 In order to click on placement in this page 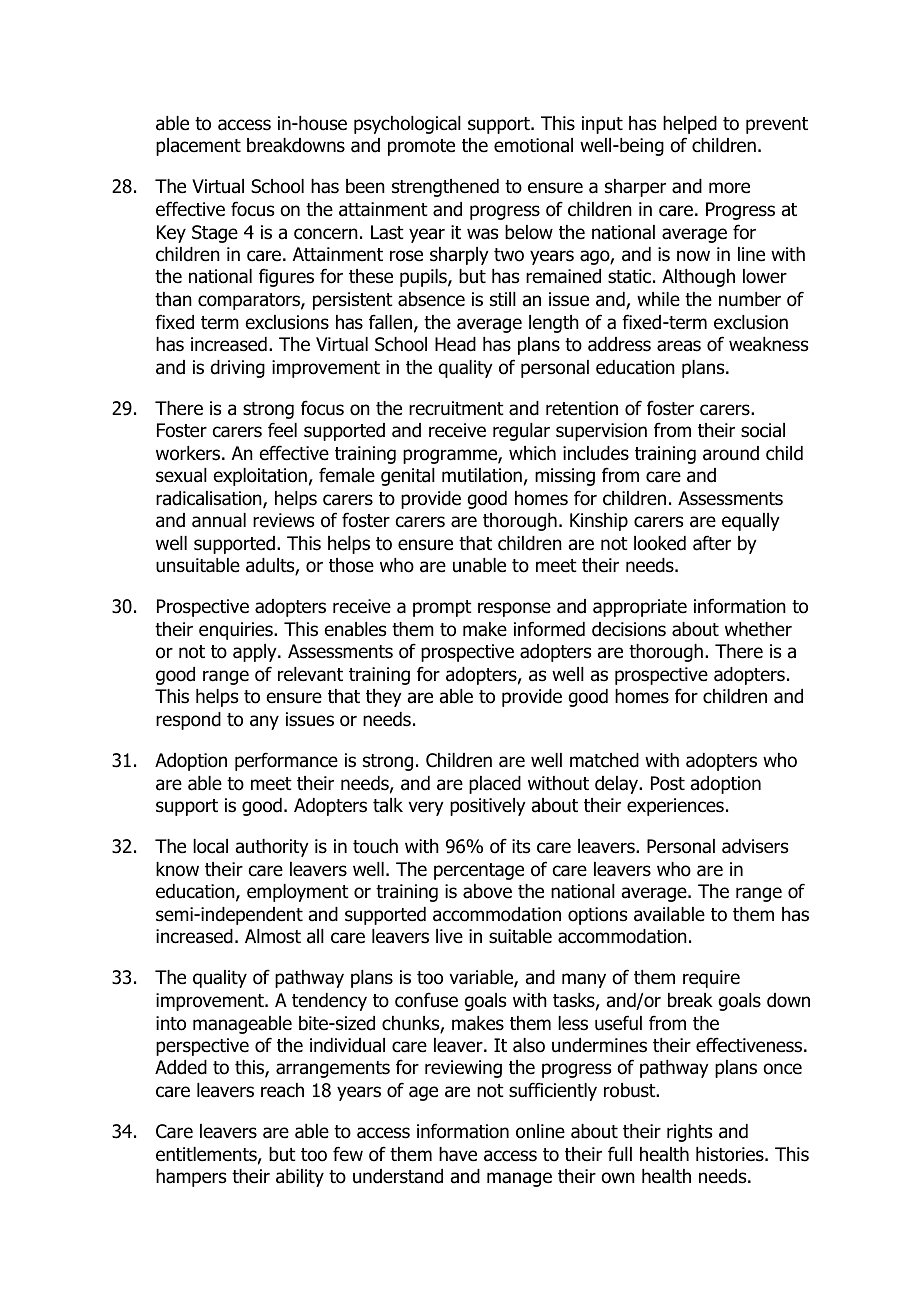, I will do `click(198, 147)`.
